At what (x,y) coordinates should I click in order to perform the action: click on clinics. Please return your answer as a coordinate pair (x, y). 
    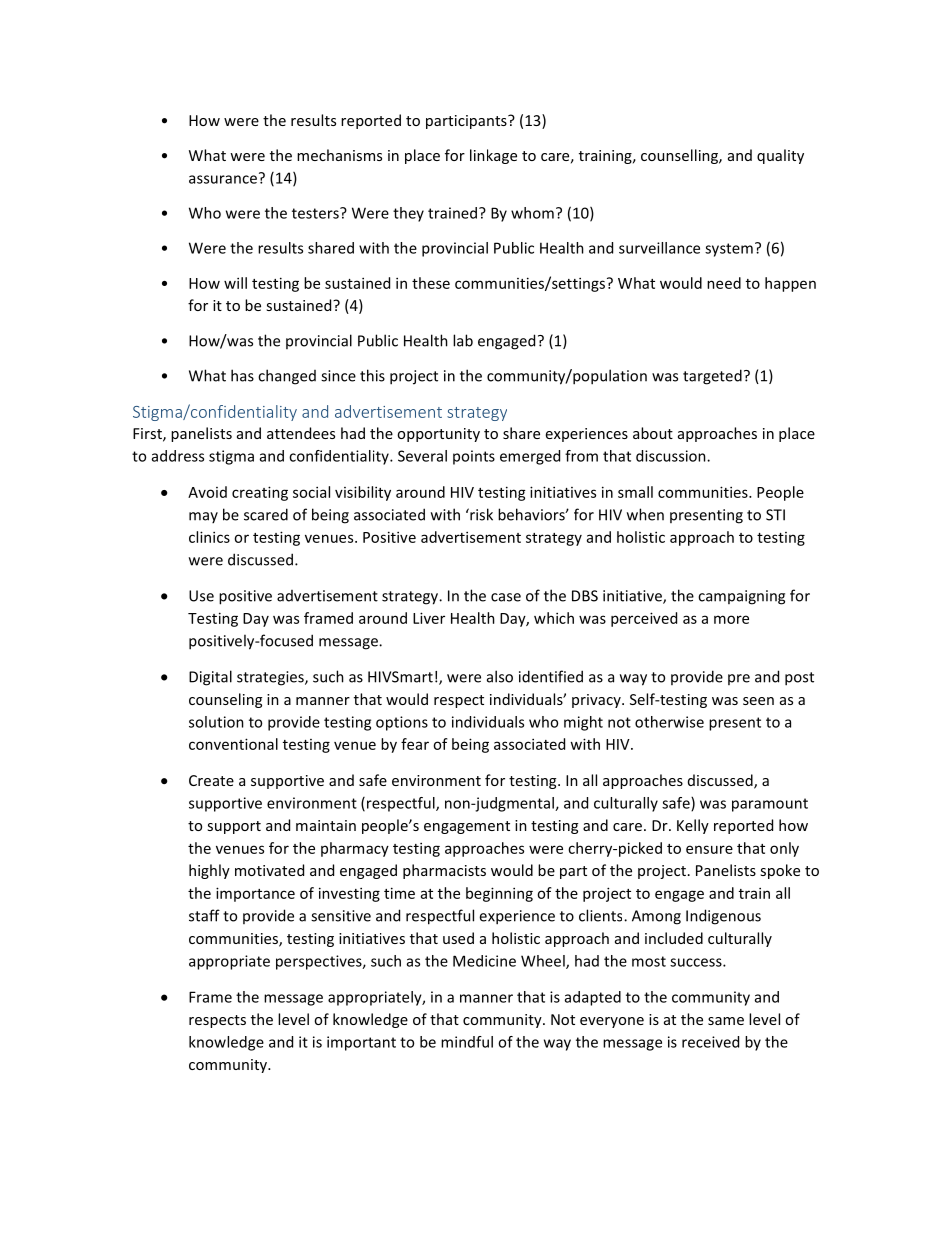
    Looking at the image, I should click on (209, 537).
